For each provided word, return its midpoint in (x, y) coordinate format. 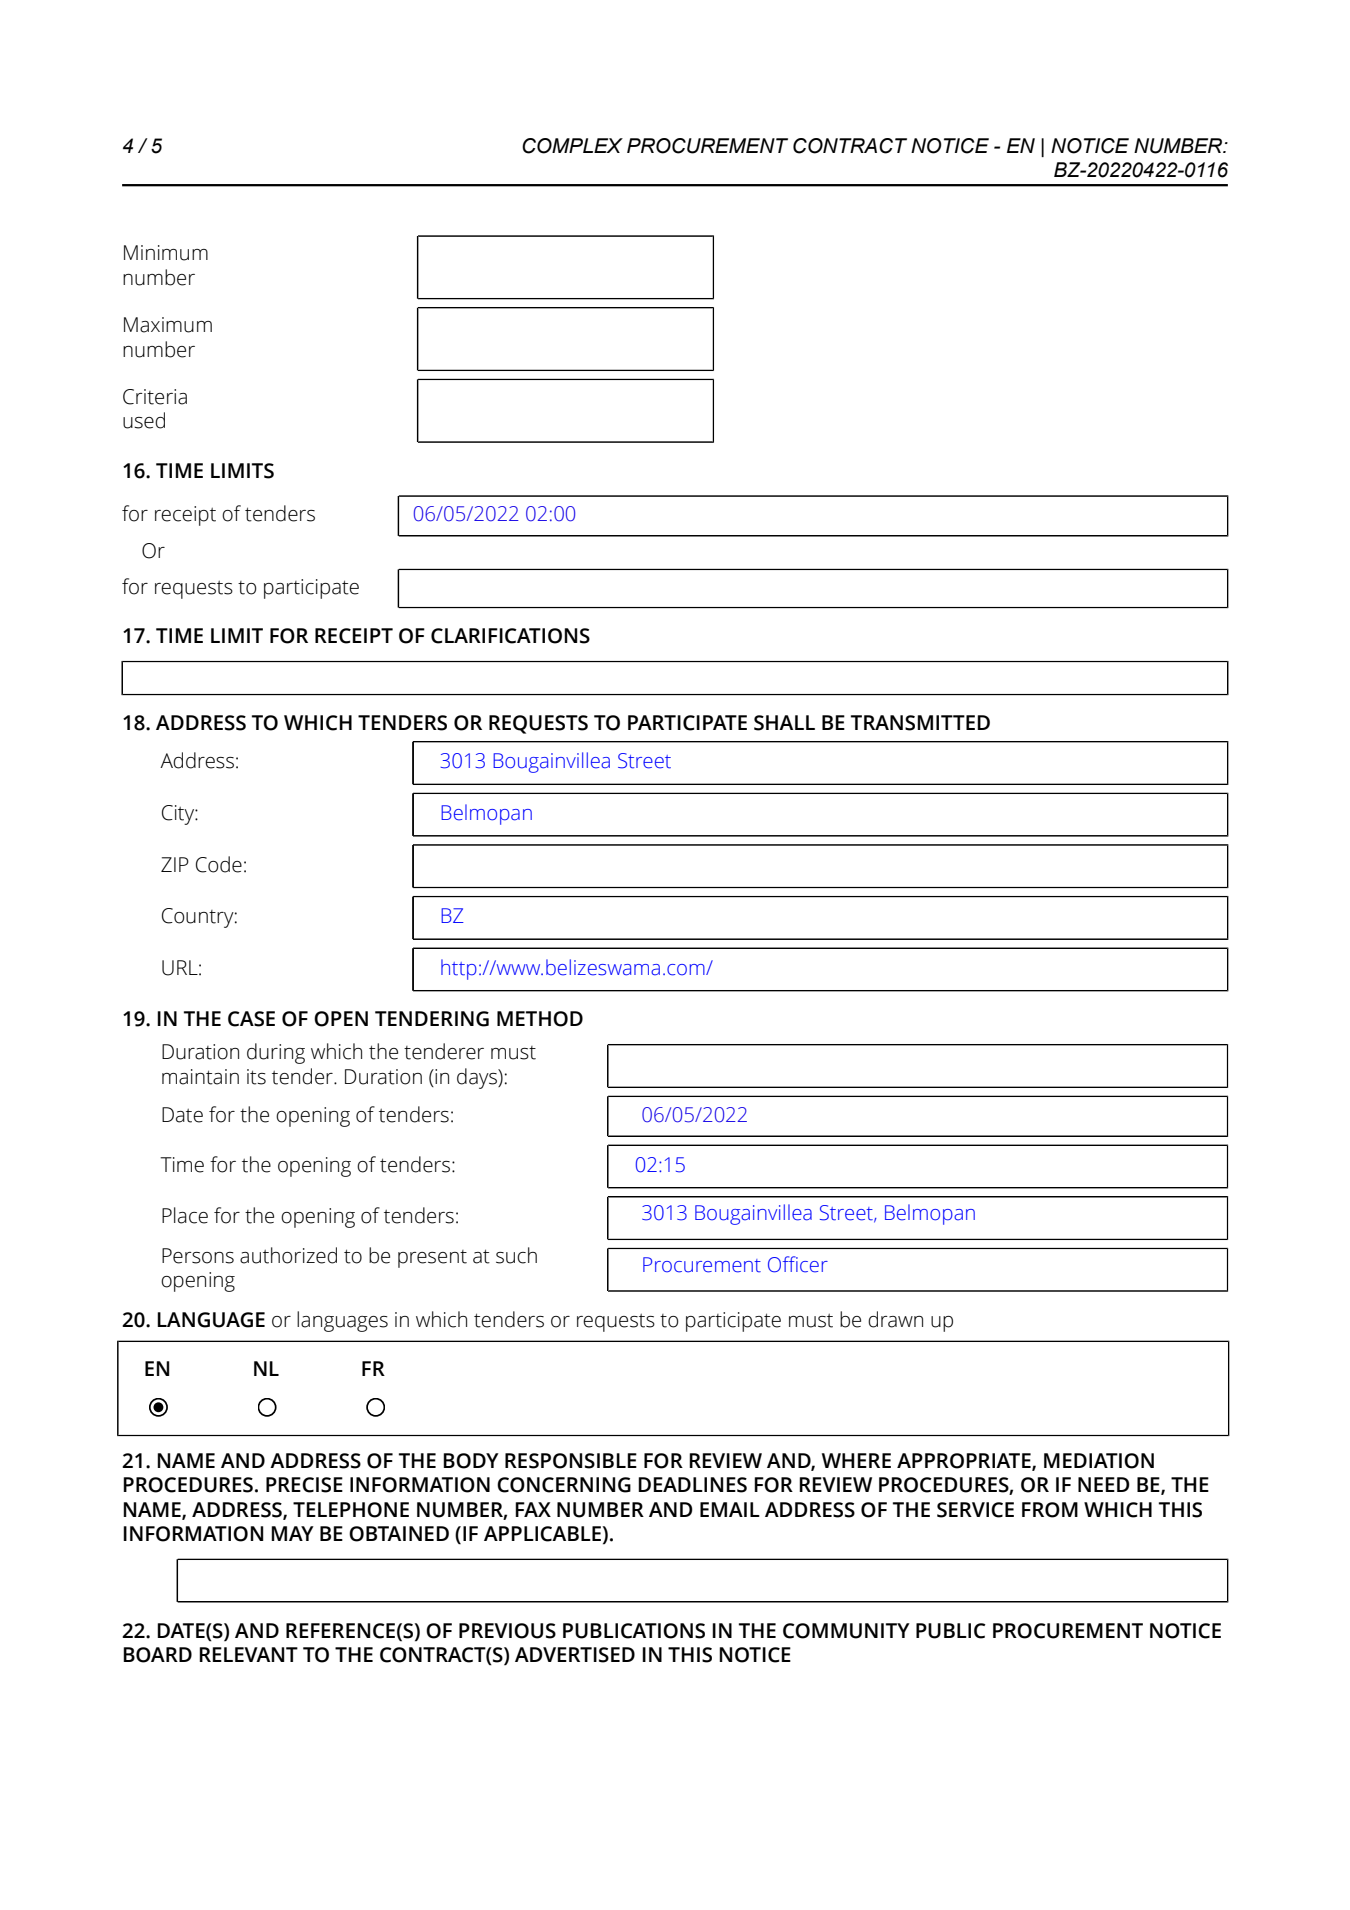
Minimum (166, 253)
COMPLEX (572, 146)
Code (219, 864)
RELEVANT (248, 1654)
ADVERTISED (575, 1655)
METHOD (540, 1019)
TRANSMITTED (920, 723)
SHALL (784, 723)
